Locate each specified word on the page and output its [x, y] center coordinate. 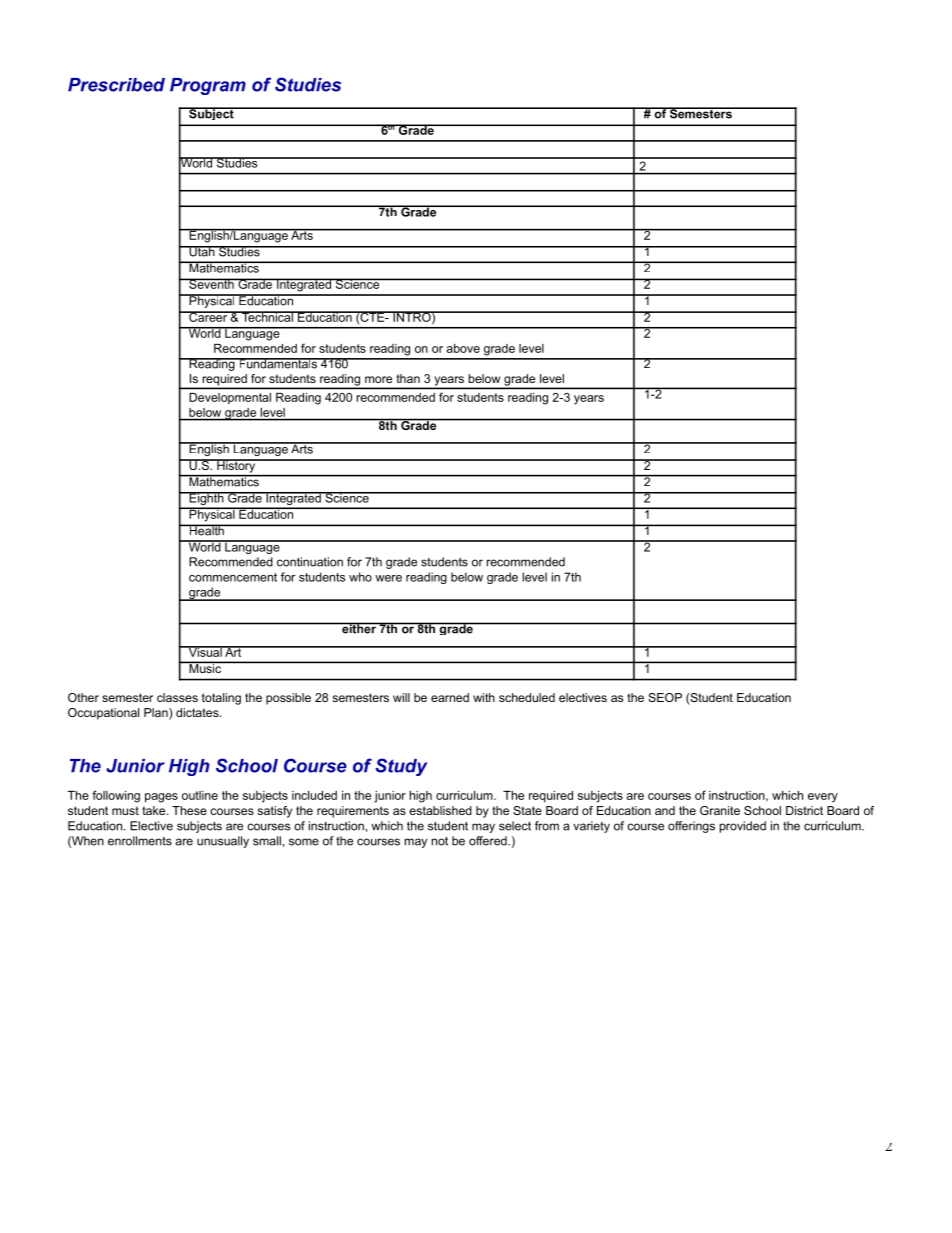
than [408, 378]
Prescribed [116, 85]
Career [208, 316]
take [155, 810]
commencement [233, 577]
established [440, 810]
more [378, 379]
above [463, 348]
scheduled [527, 697]
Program [208, 86]
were [388, 578]
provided [743, 827]
